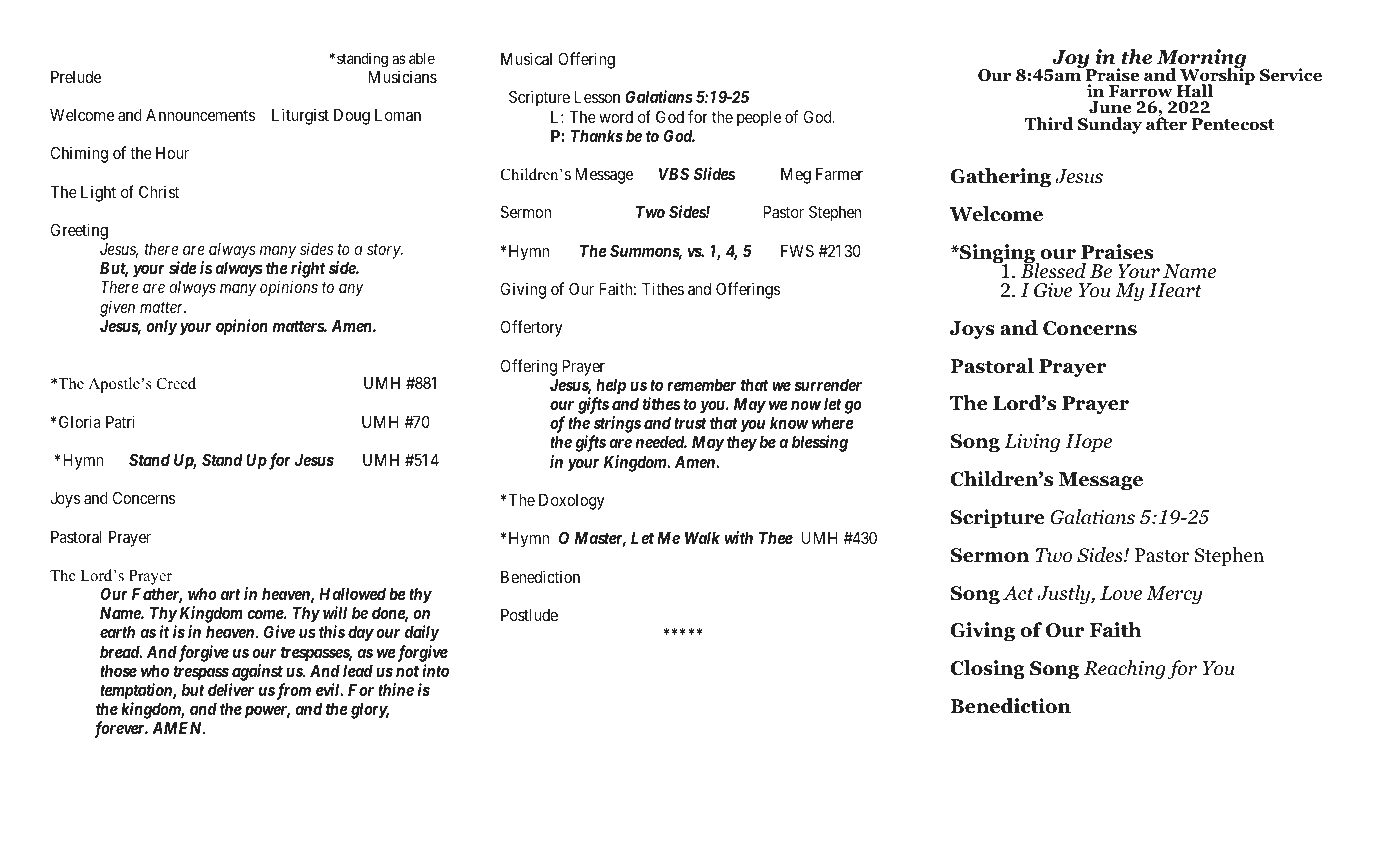  What do you see at coordinates (120, 421) in the screenshot?
I see `Patri` at bounding box center [120, 421].
